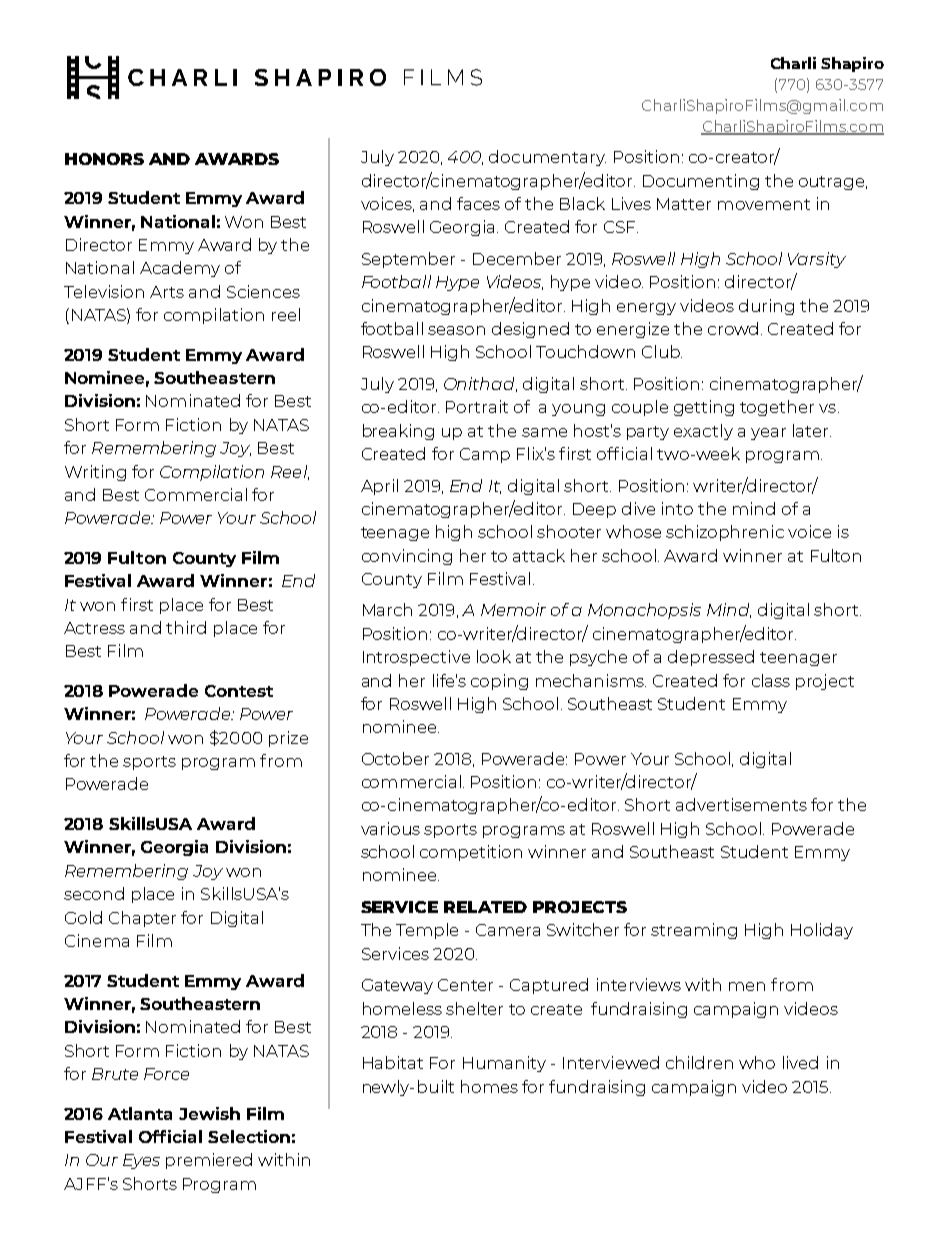  What do you see at coordinates (699, 1062) in the document?
I see `children` at bounding box center [699, 1062].
